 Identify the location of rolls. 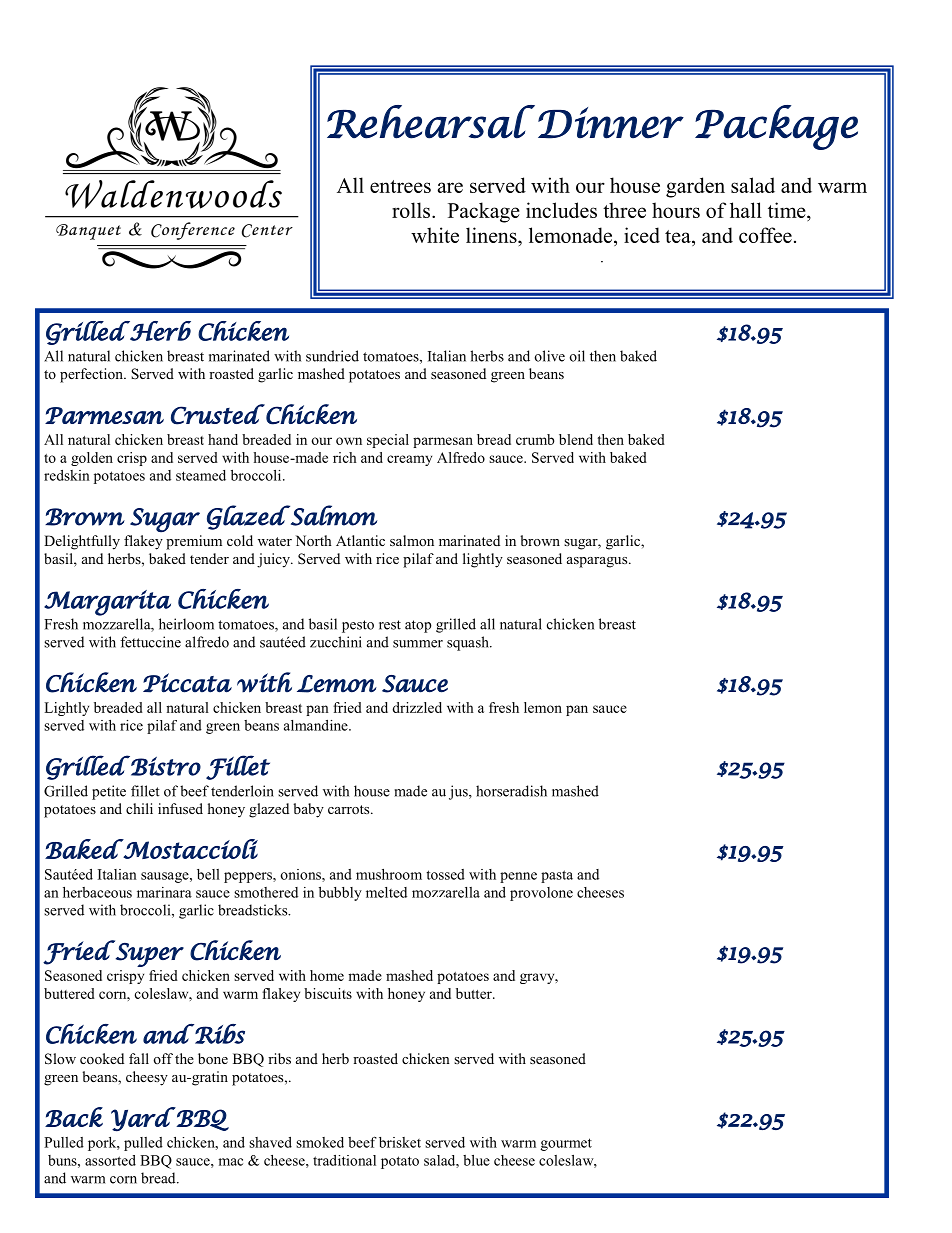
(412, 210).
